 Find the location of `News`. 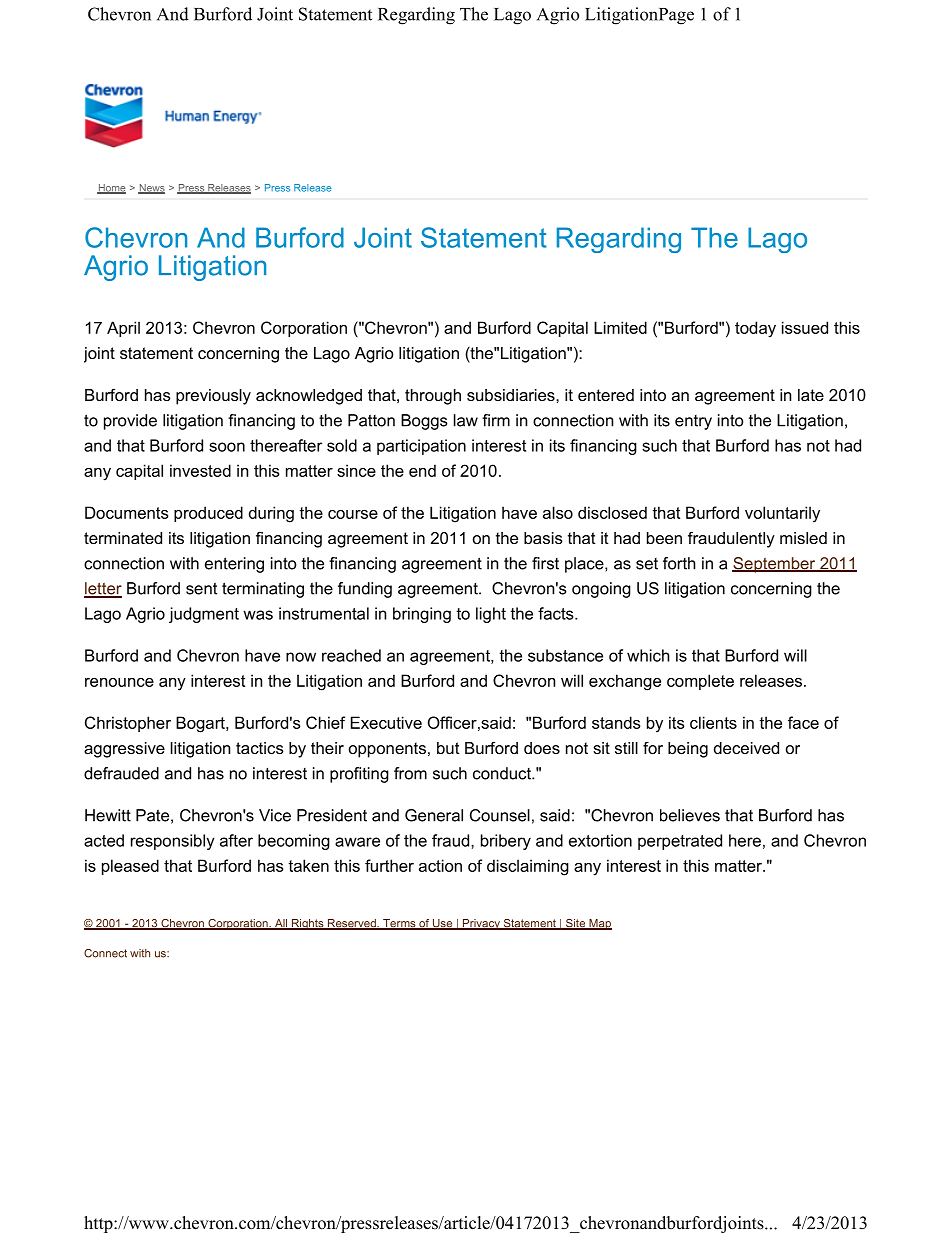

News is located at coordinates (151, 189).
